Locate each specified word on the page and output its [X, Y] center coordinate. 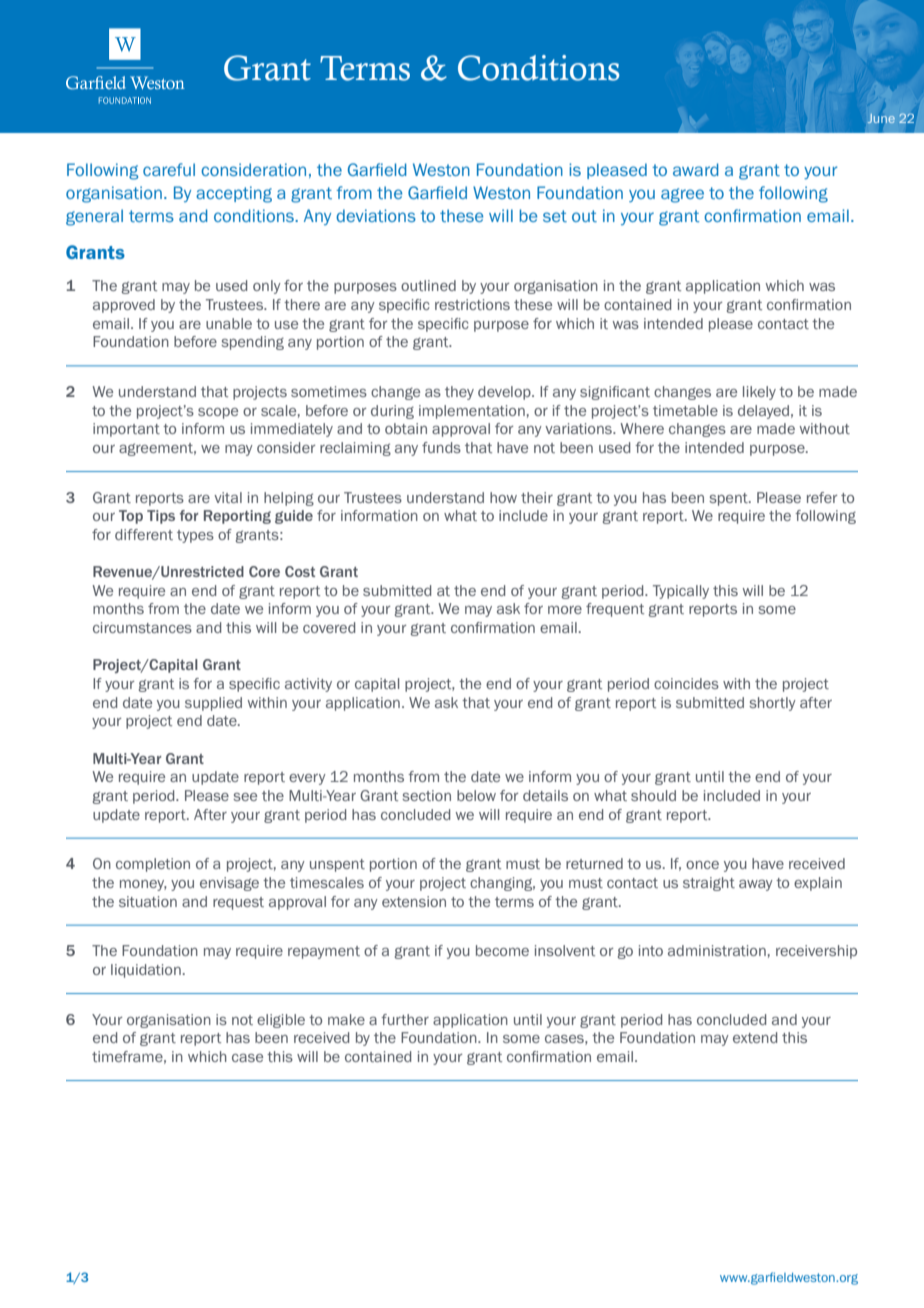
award [696, 169]
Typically [681, 592]
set [555, 216]
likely [759, 393]
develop [505, 393]
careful [169, 169]
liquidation [146, 971]
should [653, 795]
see [245, 797]
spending [252, 343]
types [195, 536]
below [476, 795]
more [565, 610]
